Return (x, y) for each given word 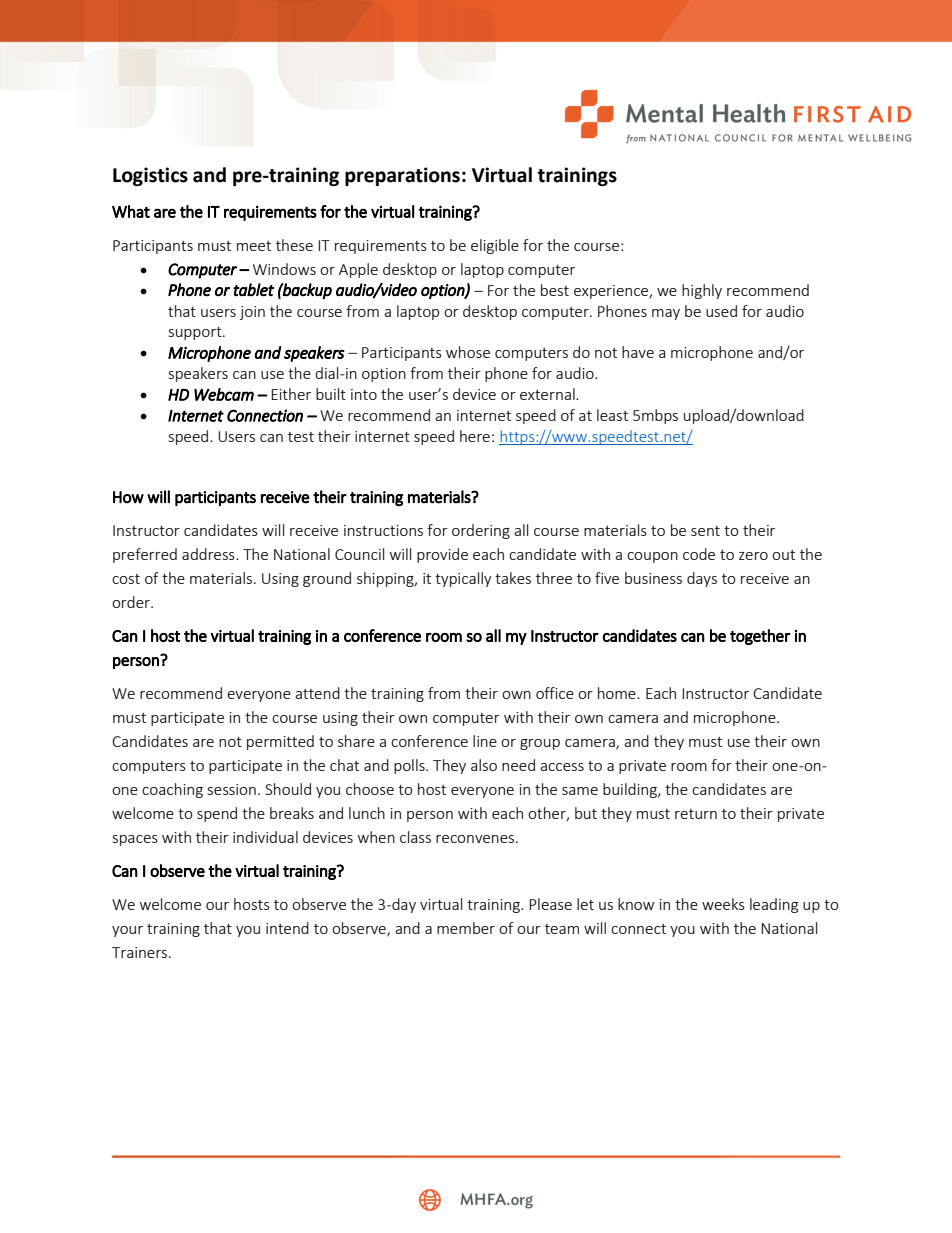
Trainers (141, 952)
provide (442, 555)
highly (702, 291)
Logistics (150, 176)
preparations (402, 176)
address (209, 554)
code (699, 554)
